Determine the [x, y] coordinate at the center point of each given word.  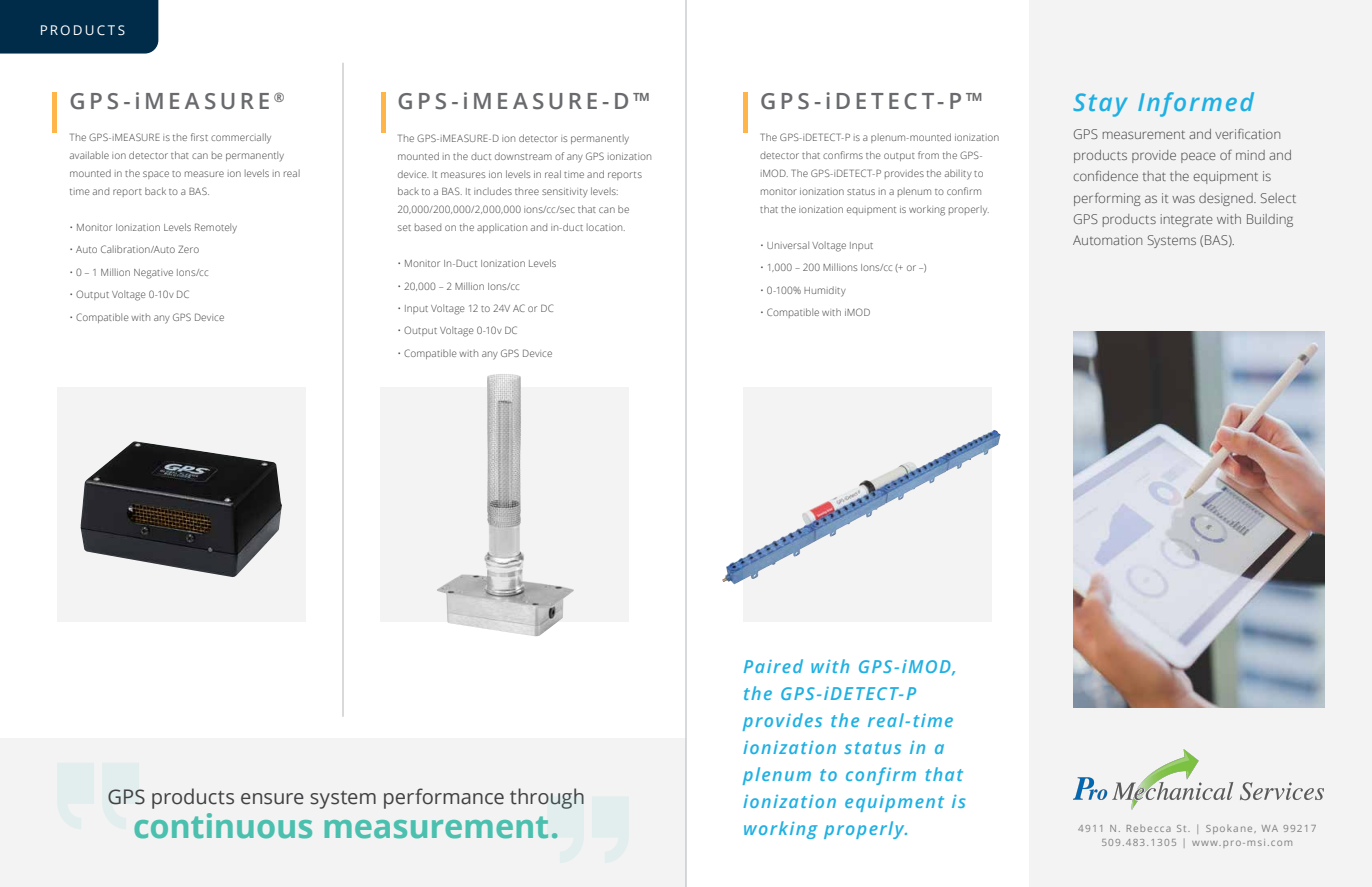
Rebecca [1149, 828]
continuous [223, 826]
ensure [272, 799]
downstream [523, 156]
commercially [241, 138]
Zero [188, 249]
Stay [1100, 105]
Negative [153, 274]
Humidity [825, 291]
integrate [1187, 220]
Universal [788, 245]
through [547, 798]
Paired [773, 666]
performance [444, 798]
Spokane [1230, 829]
